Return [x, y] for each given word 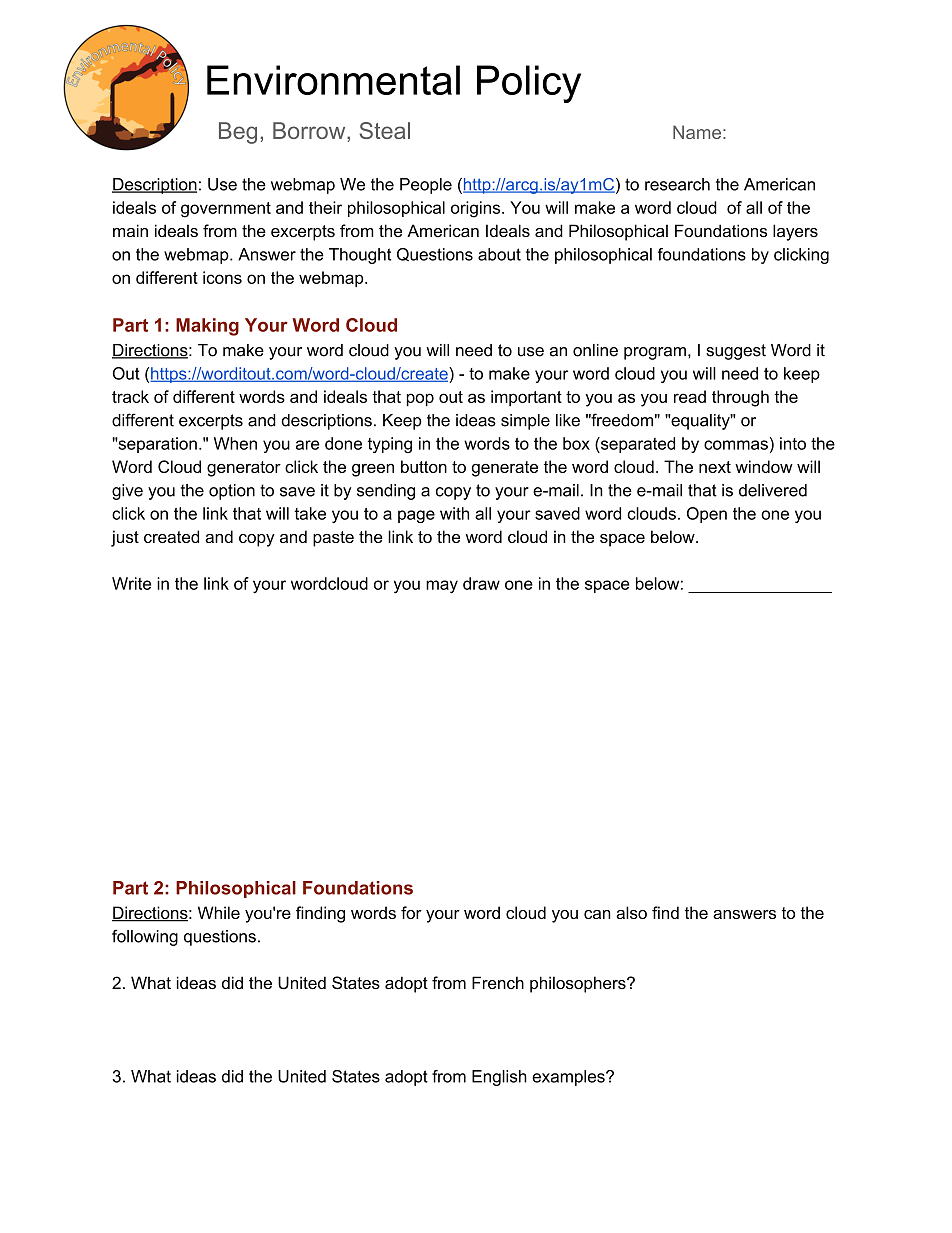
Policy [529, 84]
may [442, 587]
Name [697, 132]
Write [131, 583]
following [145, 938]
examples [569, 1078]
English [499, 1078]
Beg [238, 133]
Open [707, 515]
